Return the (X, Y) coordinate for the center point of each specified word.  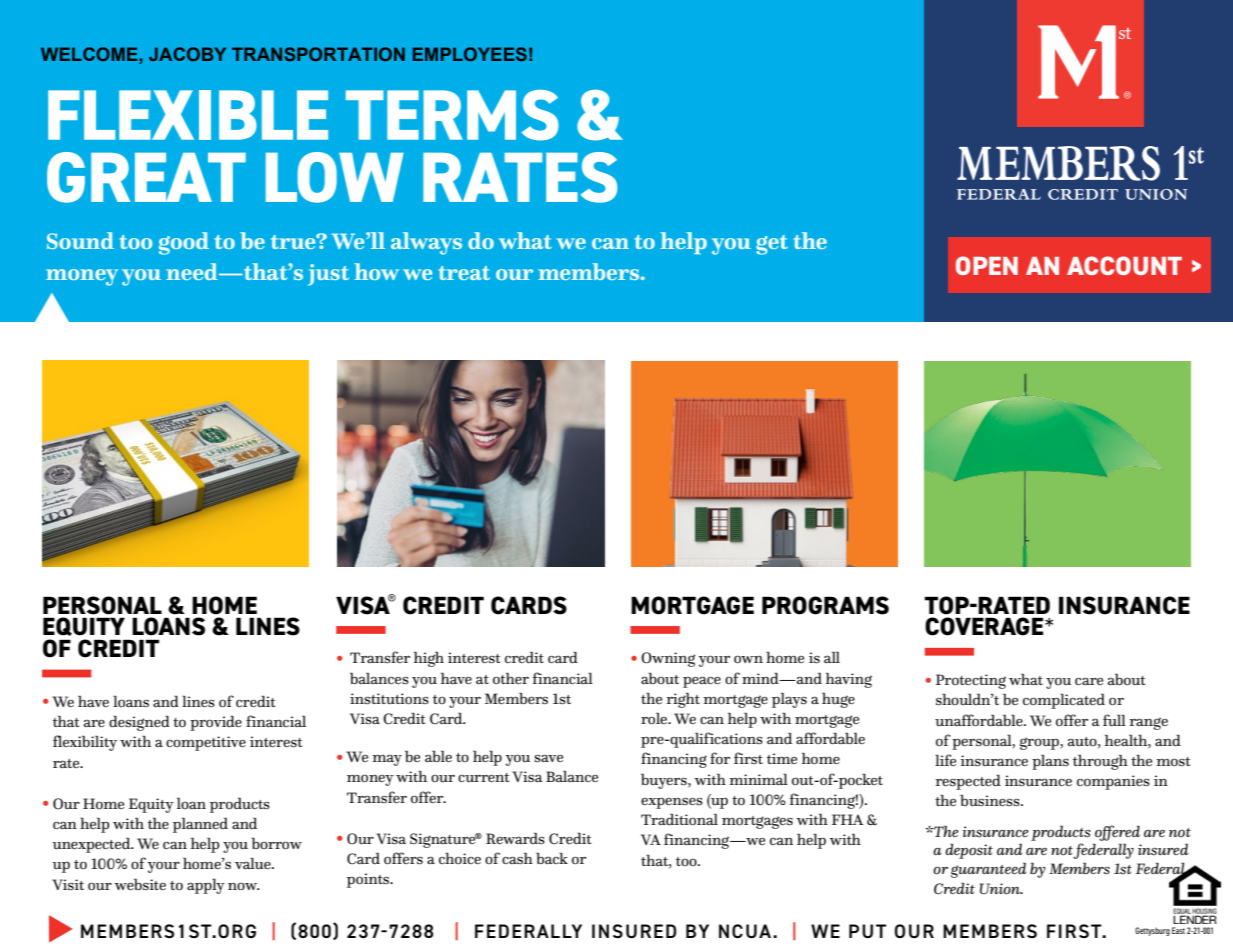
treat (464, 273)
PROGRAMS (825, 605)
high (429, 659)
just (328, 275)
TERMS (452, 115)
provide (216, 723)
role (655, 718)
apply (206, 886)
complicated (1064, 701)
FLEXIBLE (188, 115)
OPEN (987, 265)
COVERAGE (985, 626)
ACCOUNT (1124, 265)
